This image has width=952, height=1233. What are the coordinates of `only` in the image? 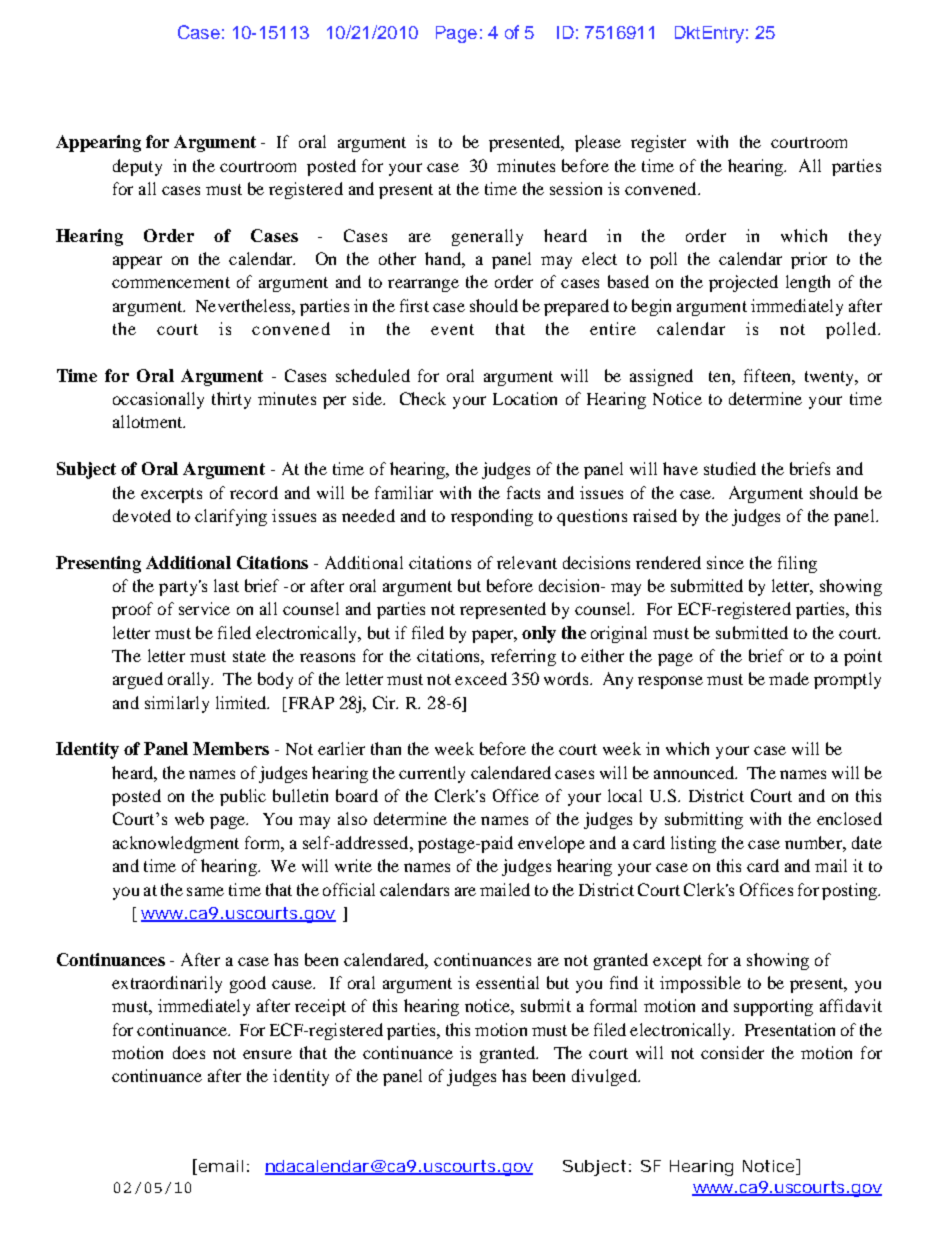 It's located at (539, 634).
